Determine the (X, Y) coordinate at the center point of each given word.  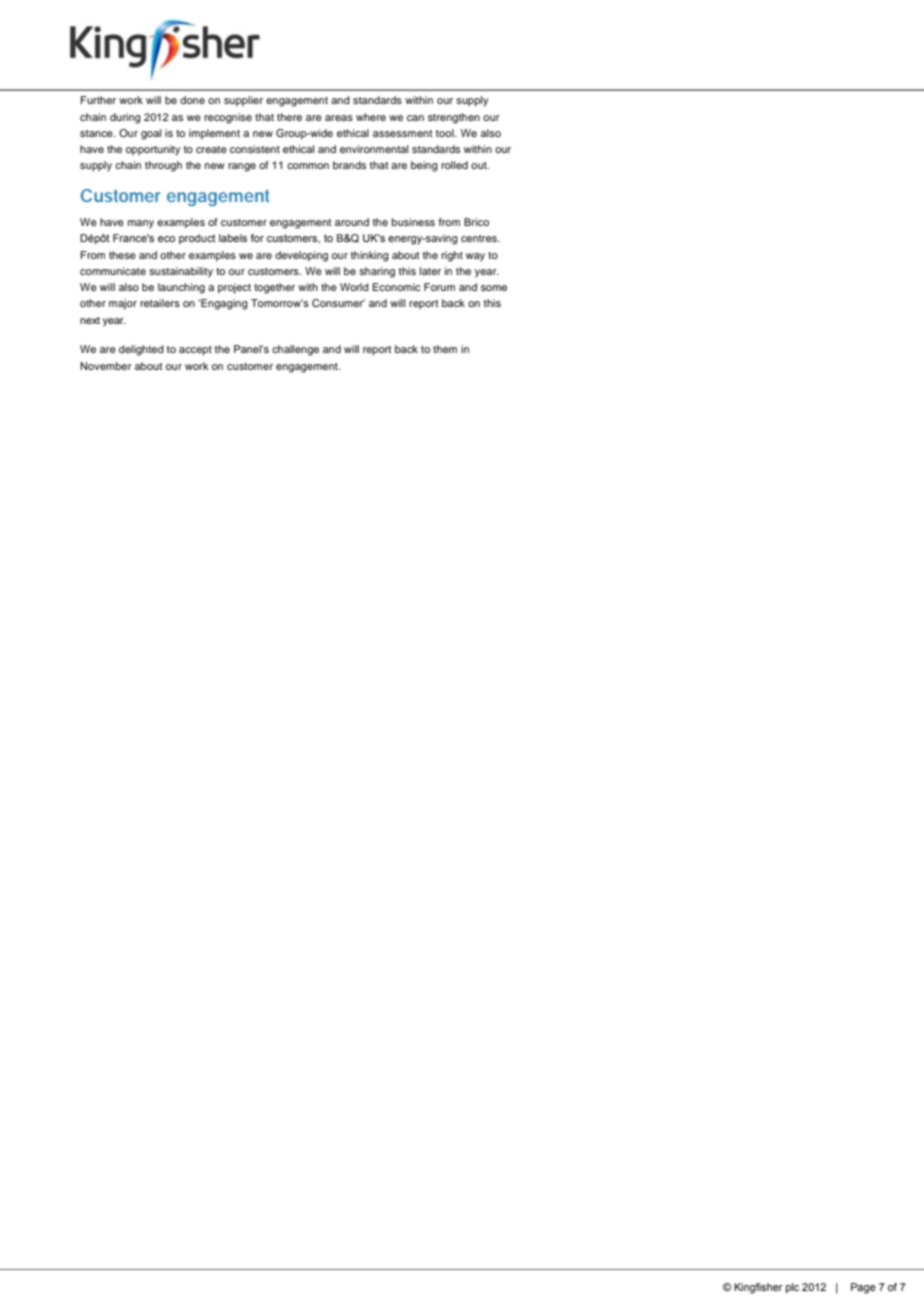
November (106, 366)
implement (214, 134)
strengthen (454, 118)
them (445, 349)
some (494, 288)
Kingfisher (758, 1288)
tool (446, 133)
